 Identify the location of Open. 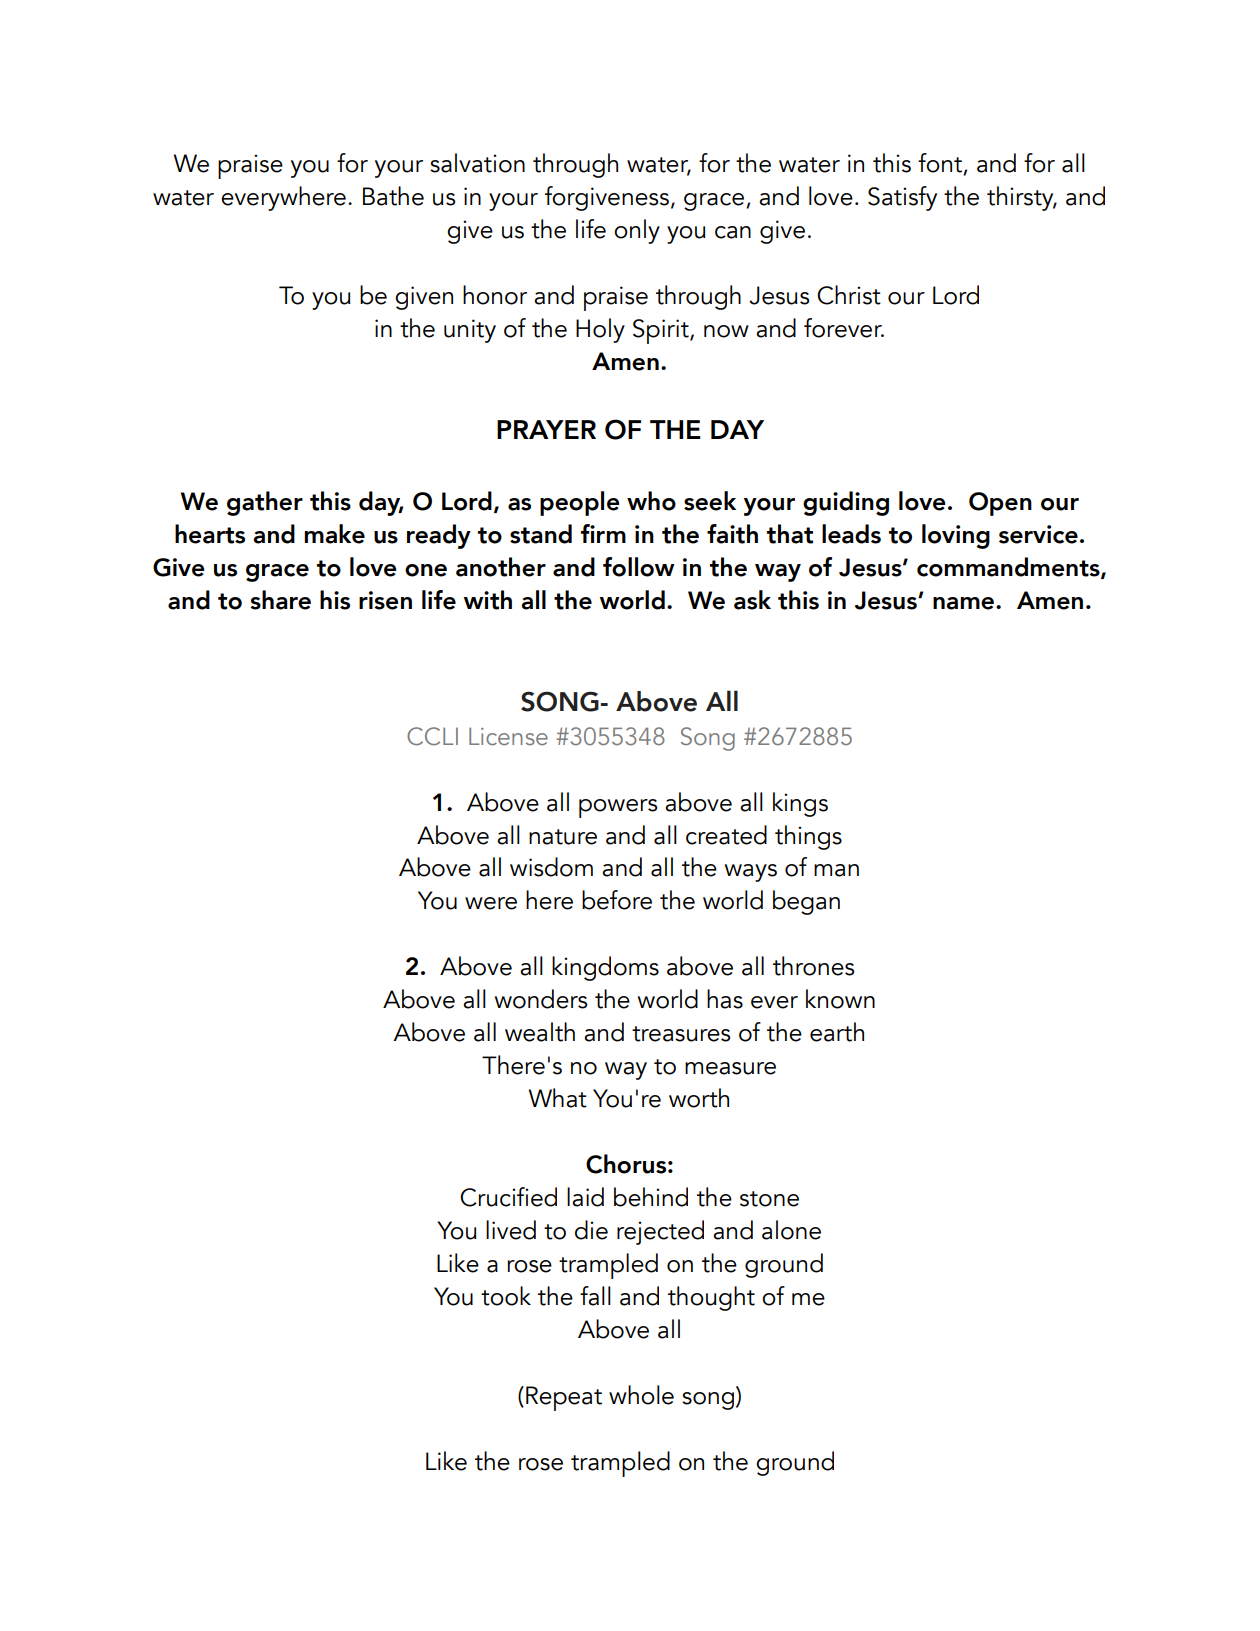
(1000, 504).
